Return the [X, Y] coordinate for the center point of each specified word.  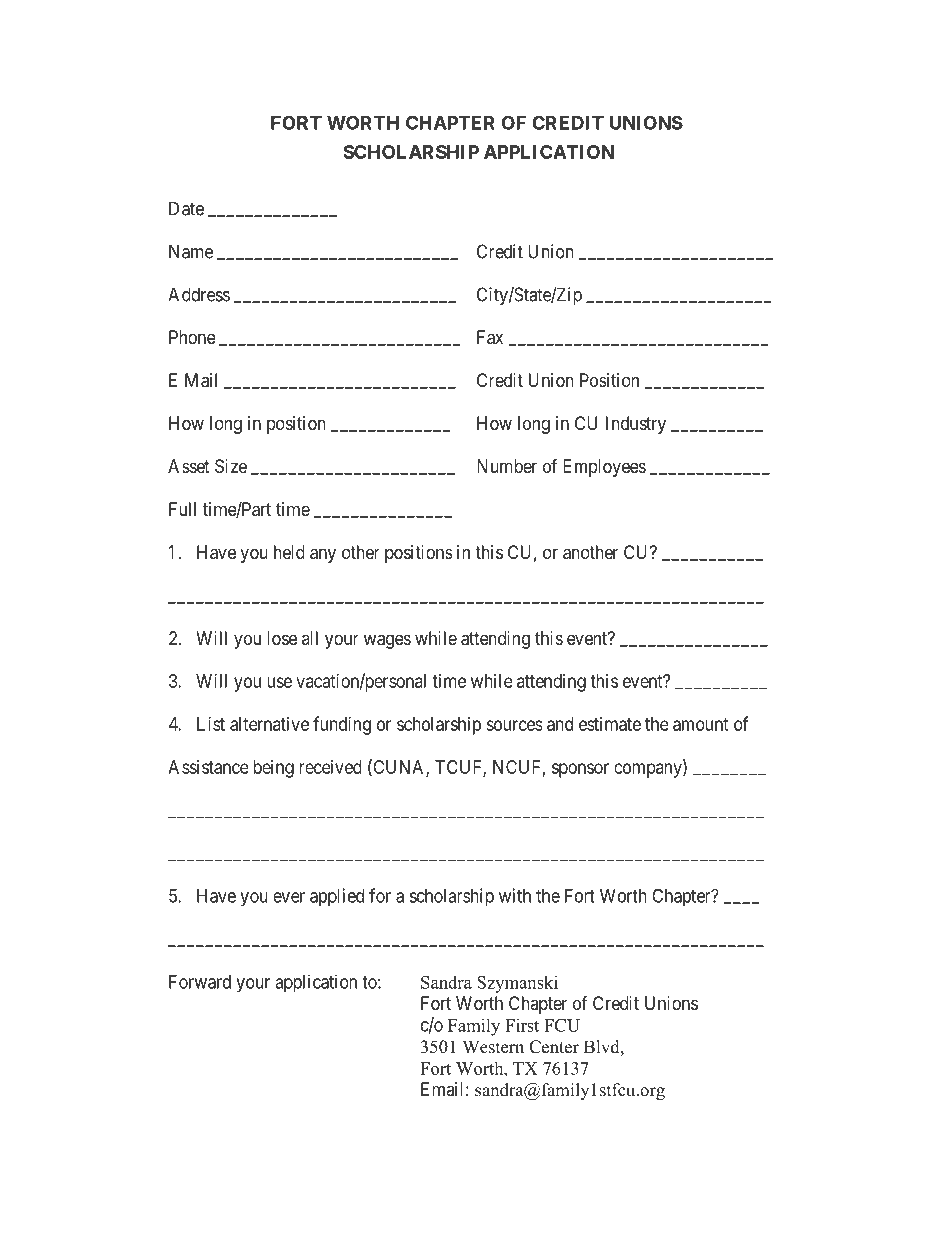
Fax [490, 337]
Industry [636, 425]
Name [191, 251]
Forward [200, 982]
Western [493, 1047]
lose [282, 638]
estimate [610, 724]
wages [387, 641]
